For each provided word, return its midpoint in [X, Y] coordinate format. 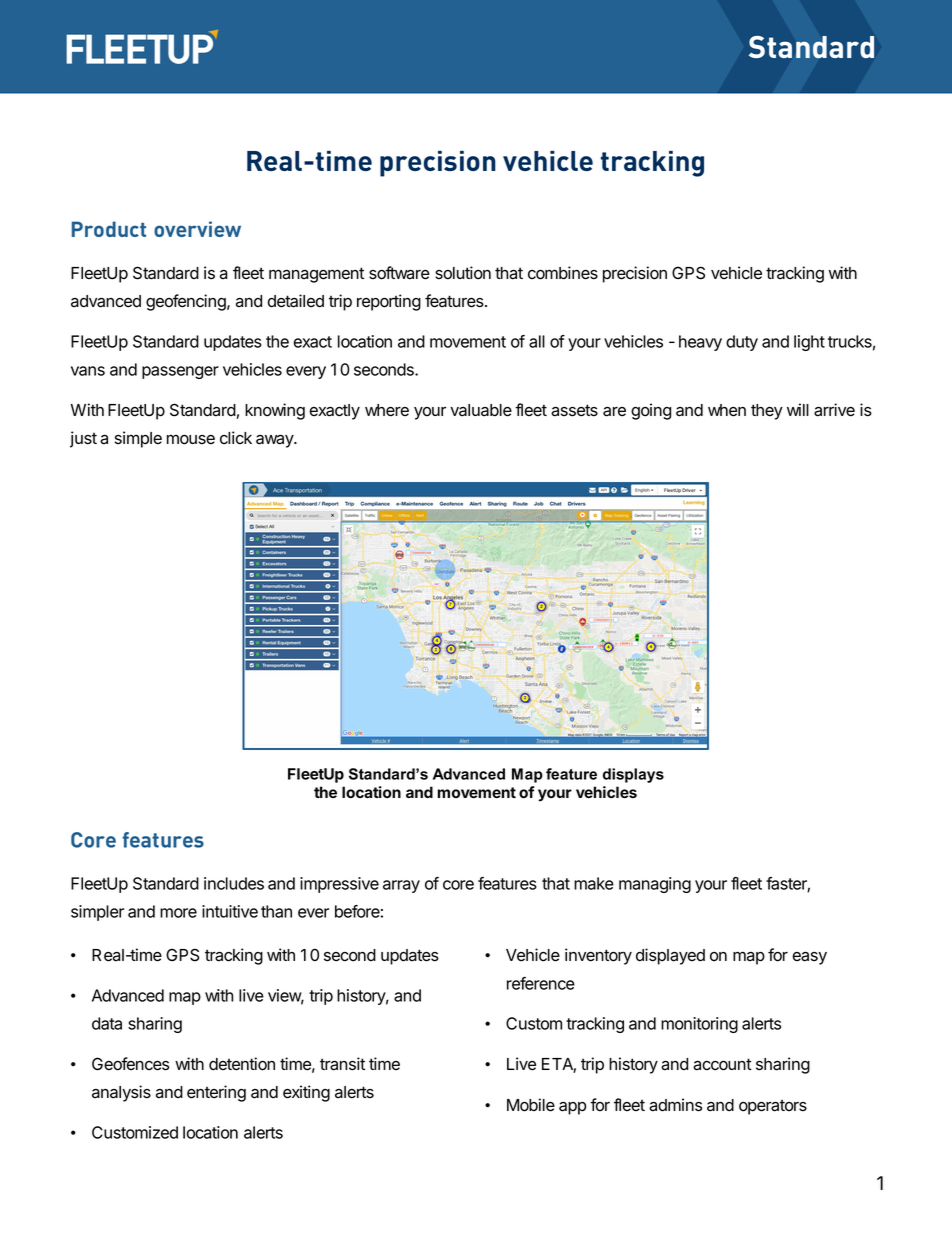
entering [216, 1093]
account [722, 1064]
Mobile [531, 1105]
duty [742, 343]
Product [109, 229]
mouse [191, 439]
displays [633, 775]
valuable [481, 410]
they [767, 412]
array [401, 886]
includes [234, 883]
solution [463, 273]
